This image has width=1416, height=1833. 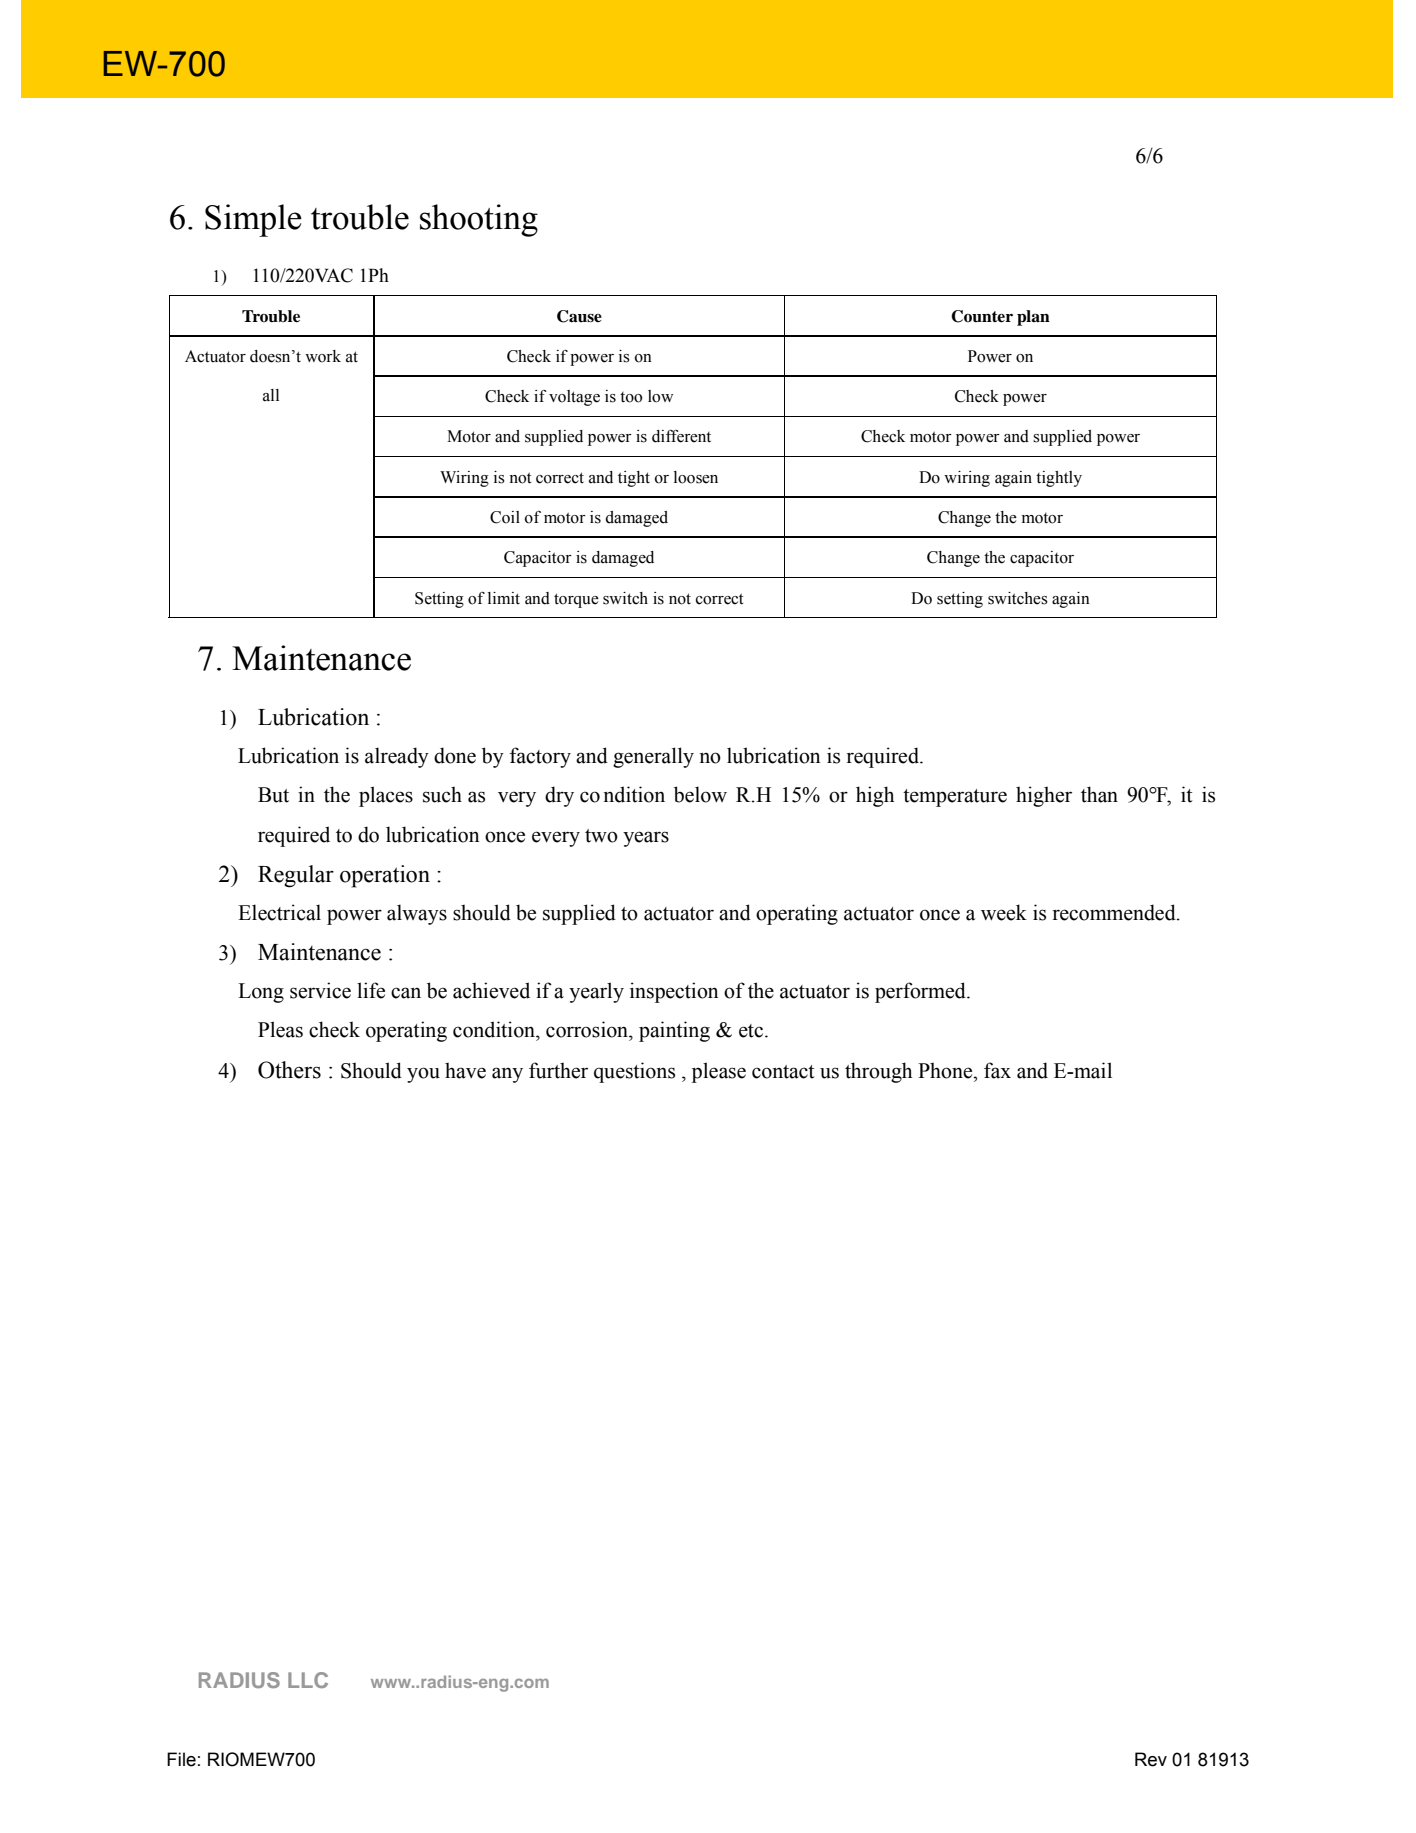 What do you see at coordinates (1033, 318) in the image?
I see `plan` at bounding box center [1033, 318].
